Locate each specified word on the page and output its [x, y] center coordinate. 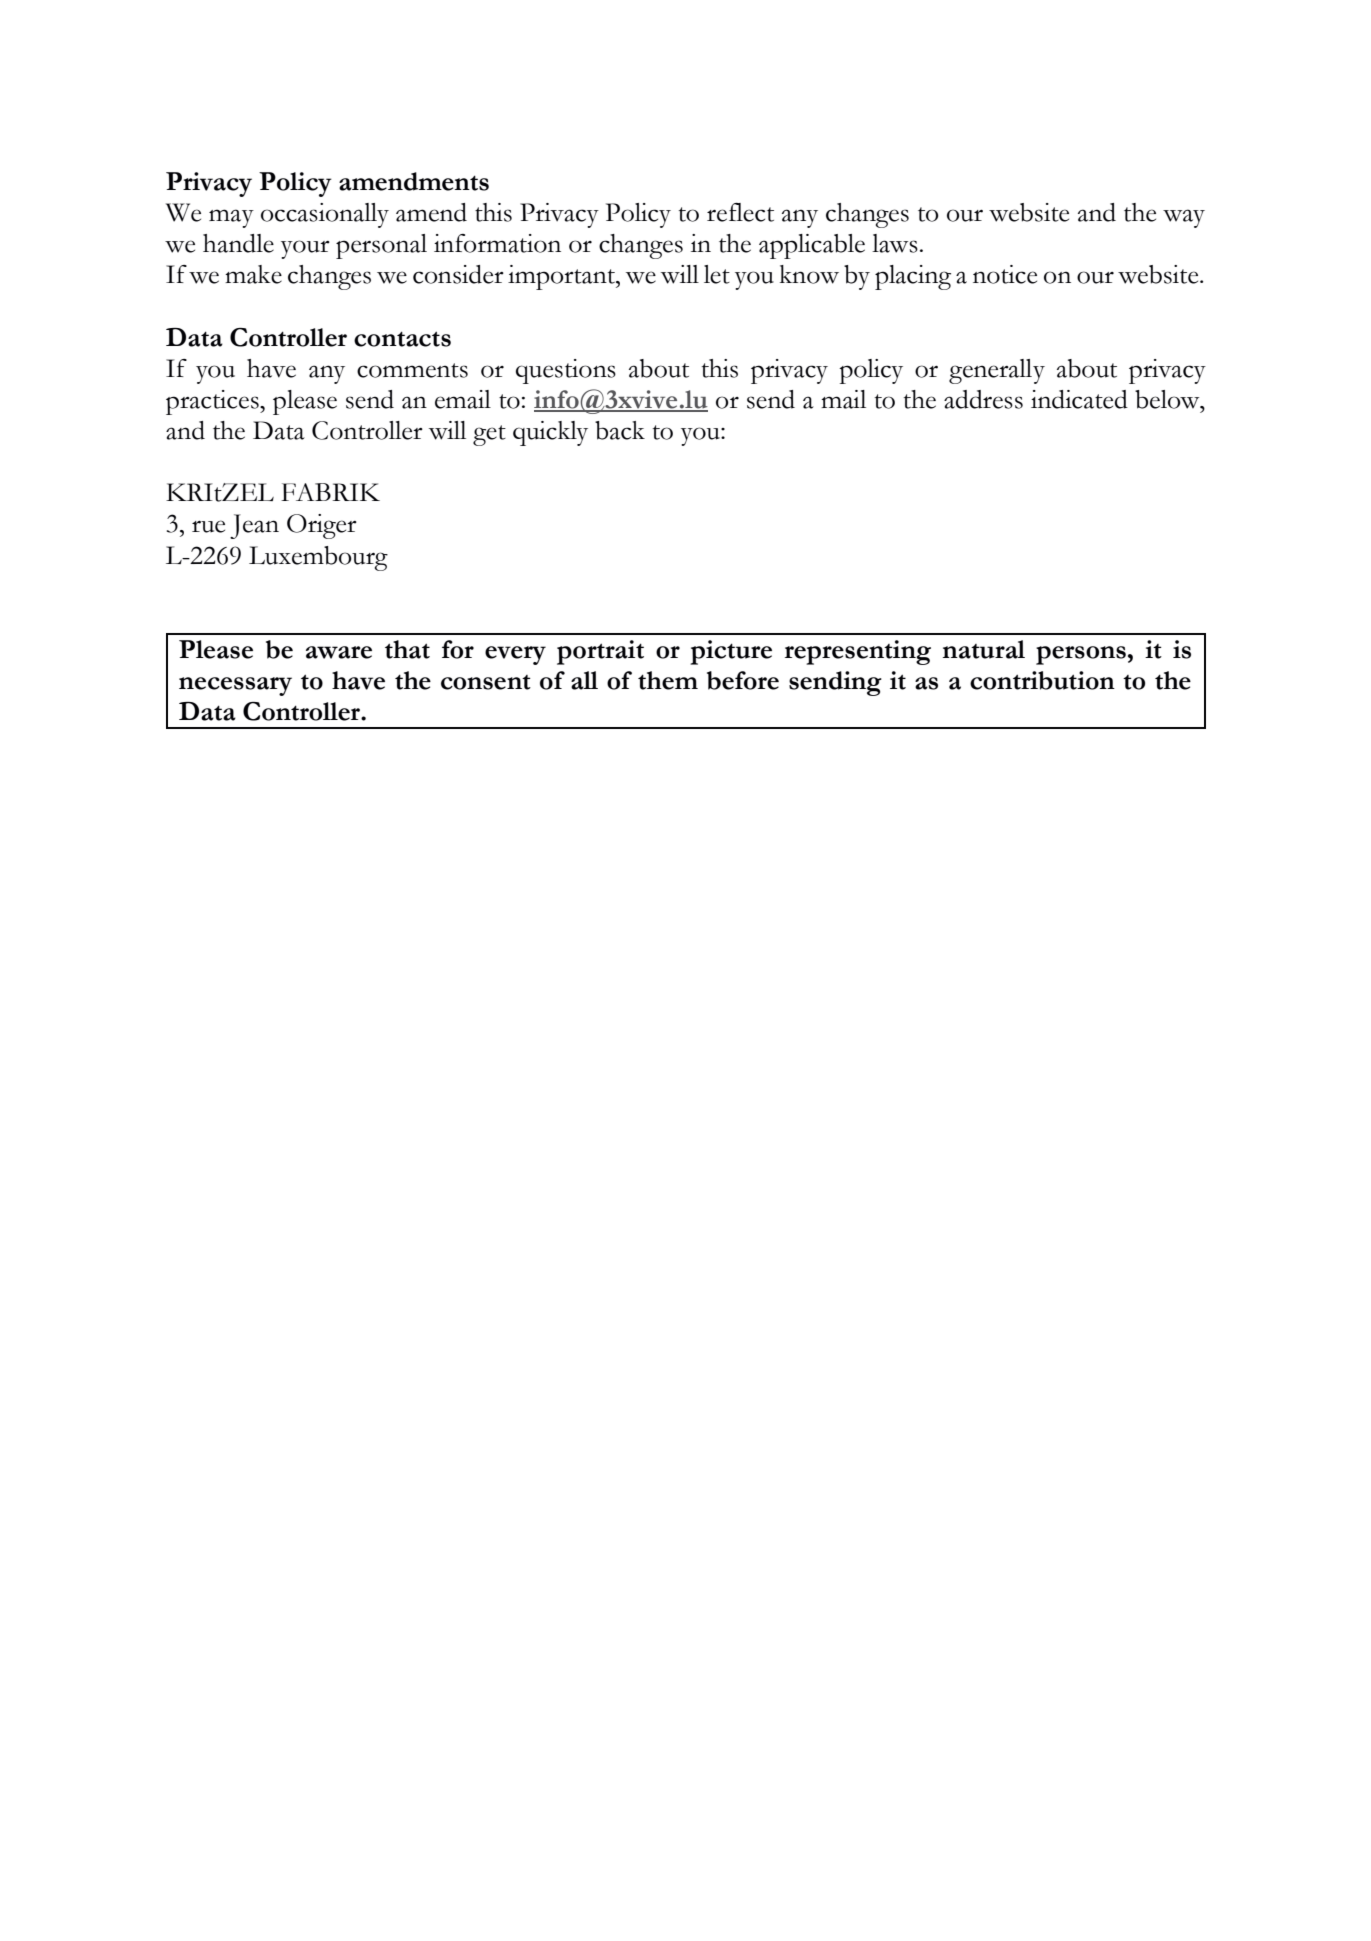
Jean [254, 526]
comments [412, 370]
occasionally [325, 215]
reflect [740, 212]
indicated [1079, 399]
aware [339, 652]
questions [566, 371]
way [1184, 218]
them [668, 680]
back [620, 430]
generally [997, 371]
